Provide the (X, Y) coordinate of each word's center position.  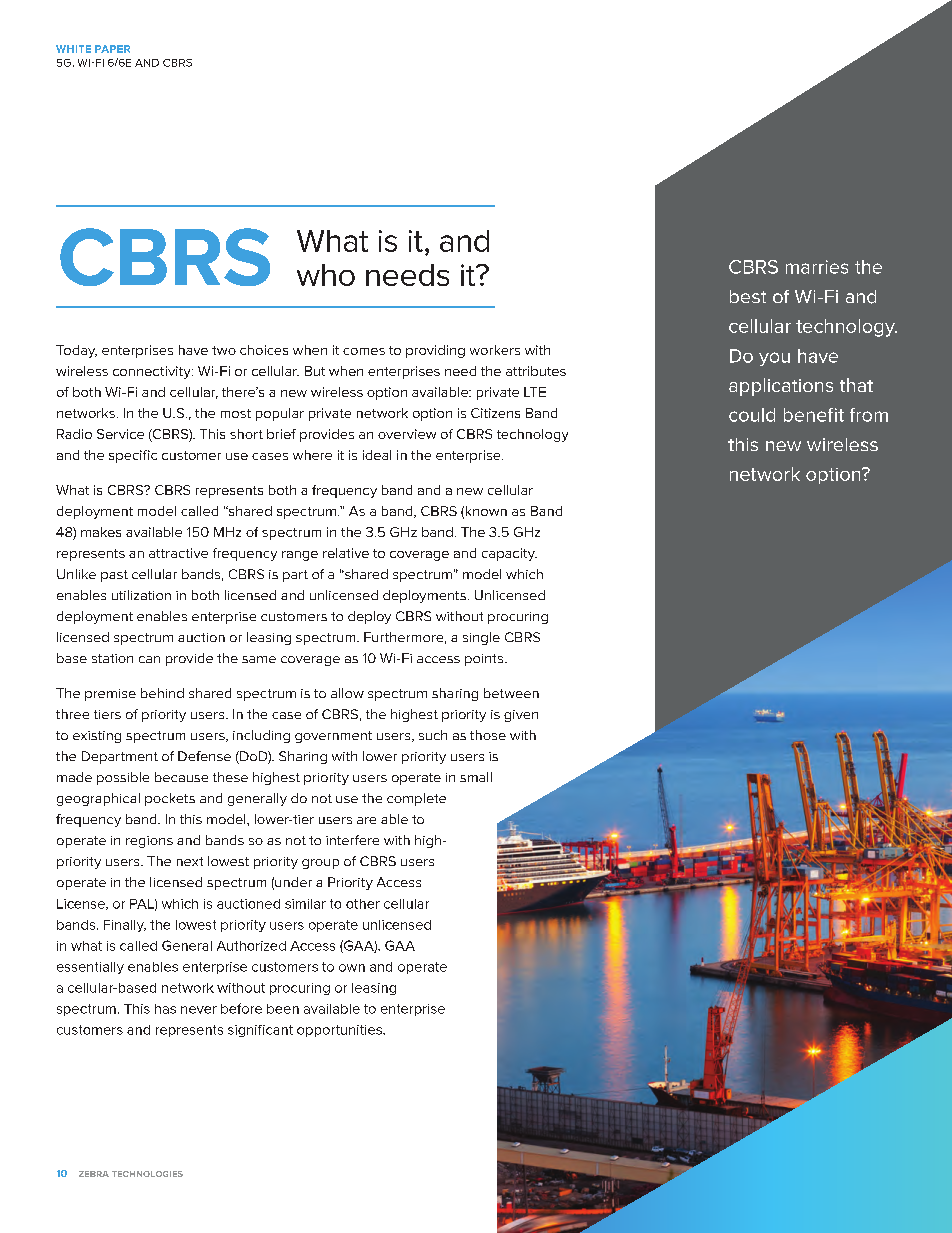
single (481, 638)
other (363, 904)
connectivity (153, 372)
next (190, 861)
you (774, 359)
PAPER (112, 49)
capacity (509, 554)
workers (495, 350)
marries (817, 267)
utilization (141, 595)
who (326, 275)
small (476, 777)
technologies (147, 1174)
